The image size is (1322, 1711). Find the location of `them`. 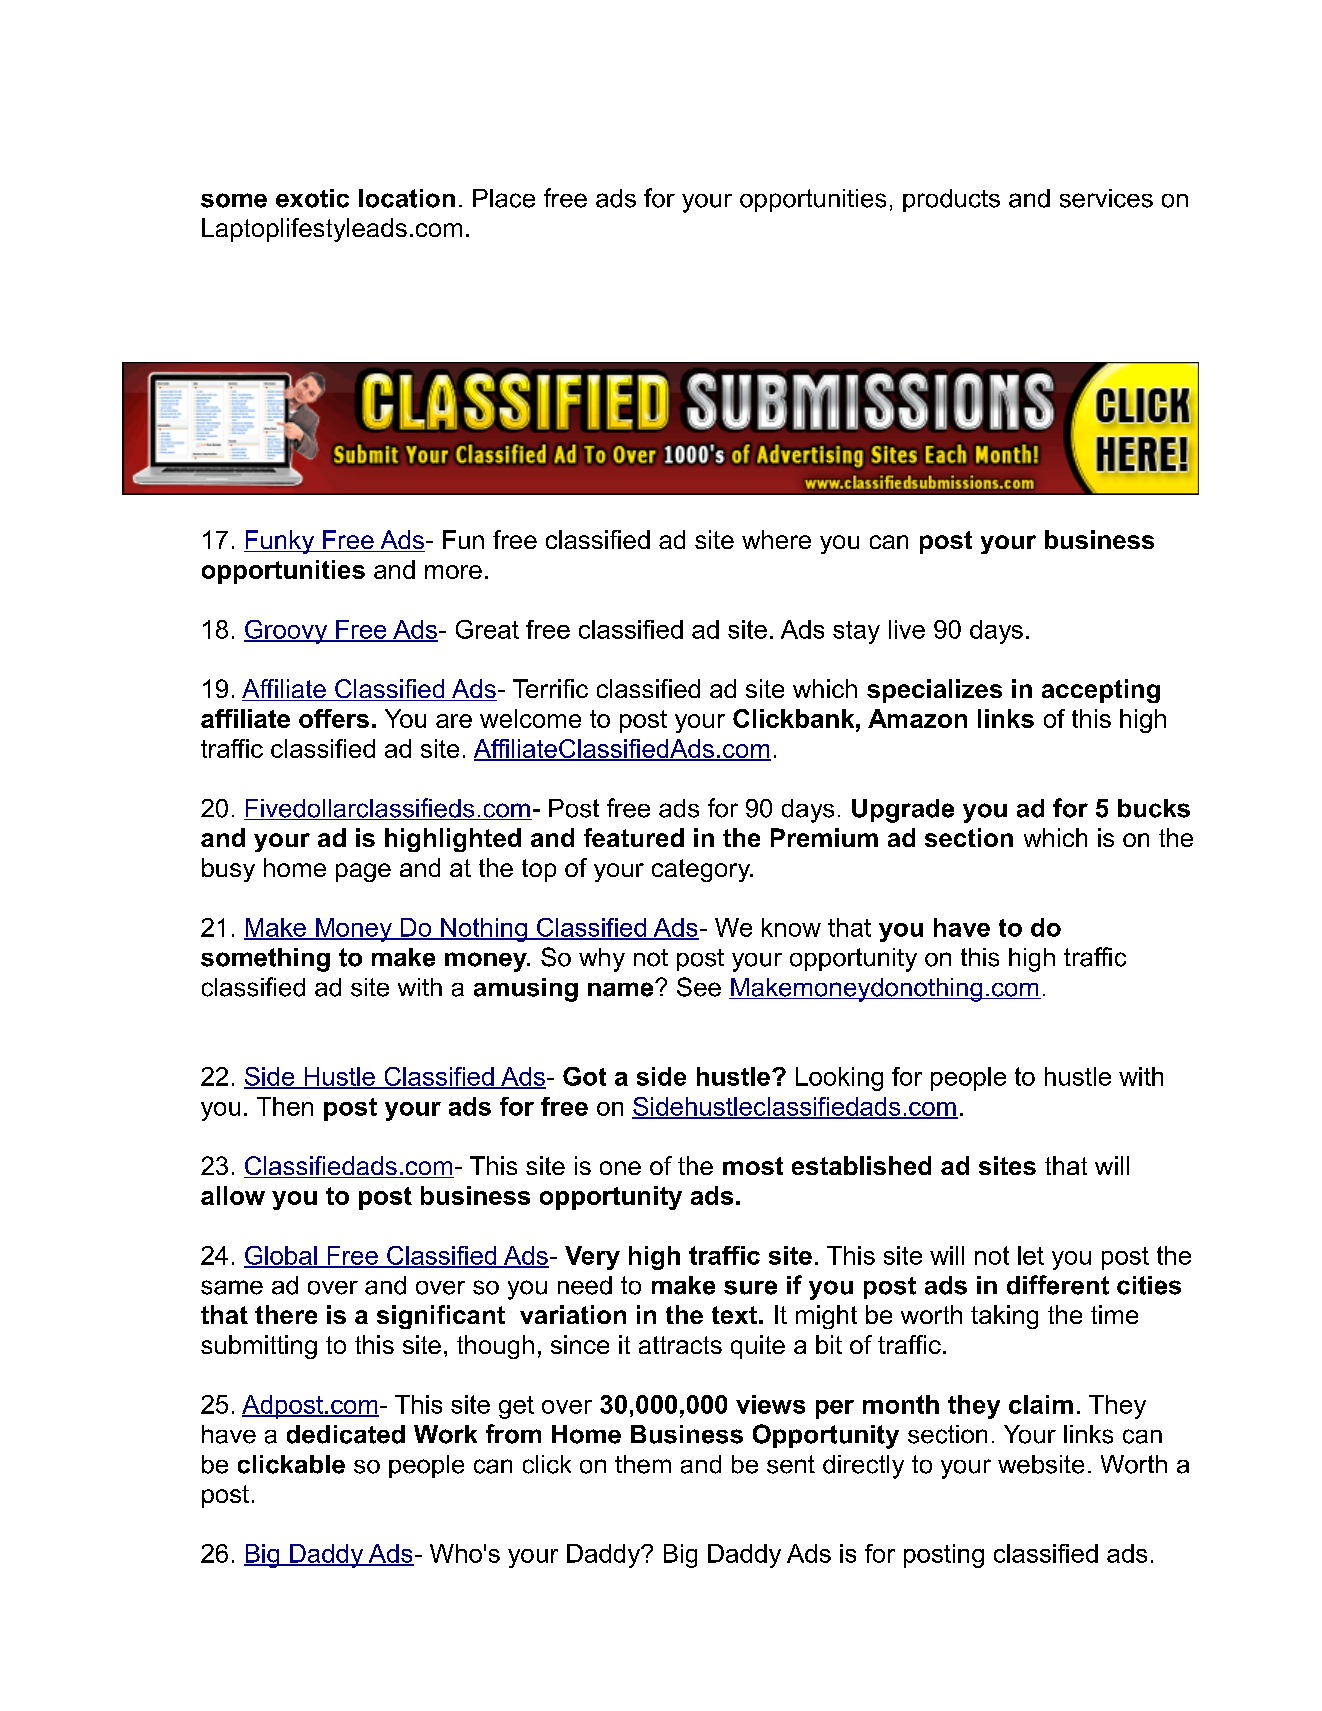

them is located at coordinates (643, 1464).
